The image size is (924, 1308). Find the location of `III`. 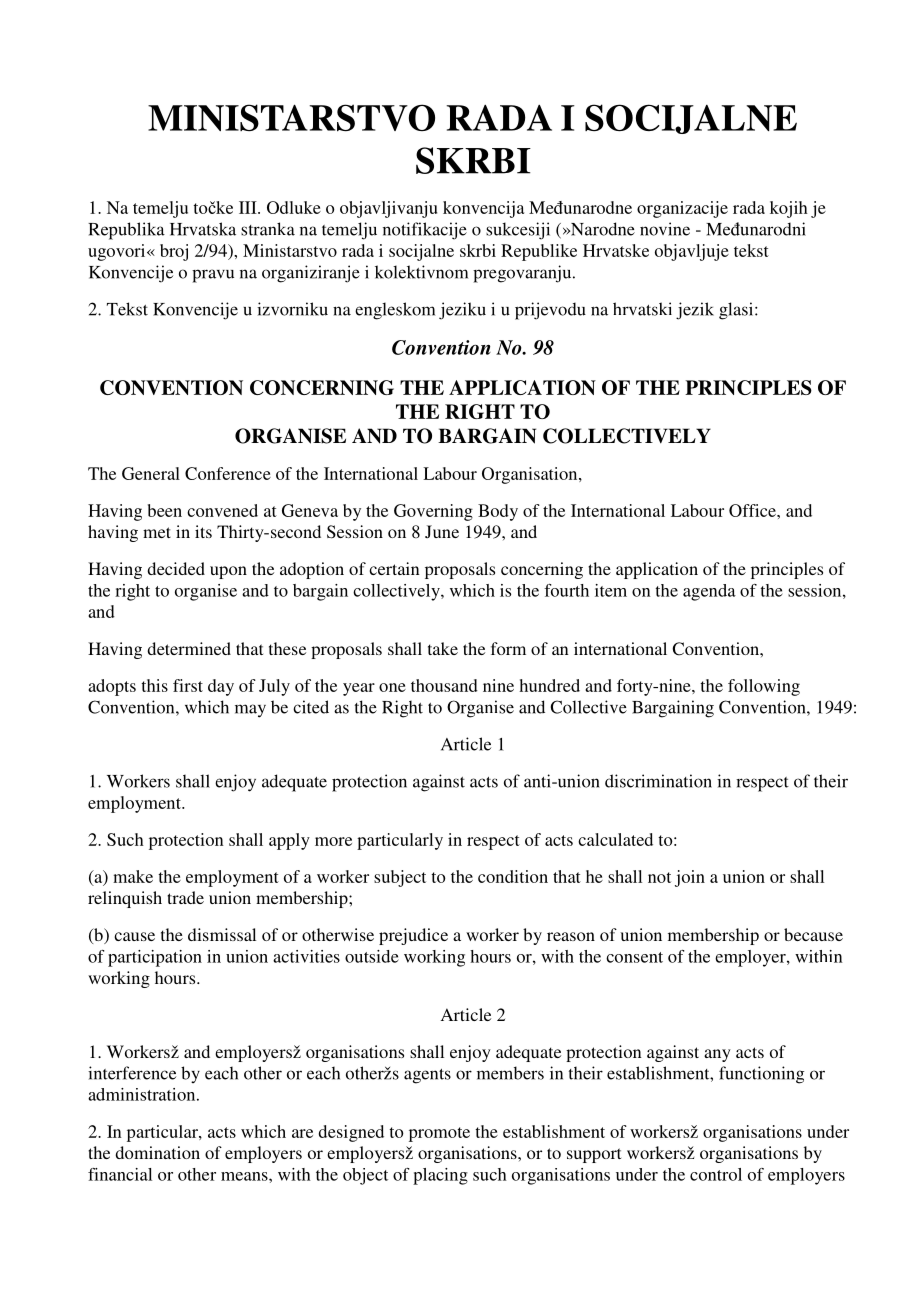

III is located at coordinates (249, 207).
